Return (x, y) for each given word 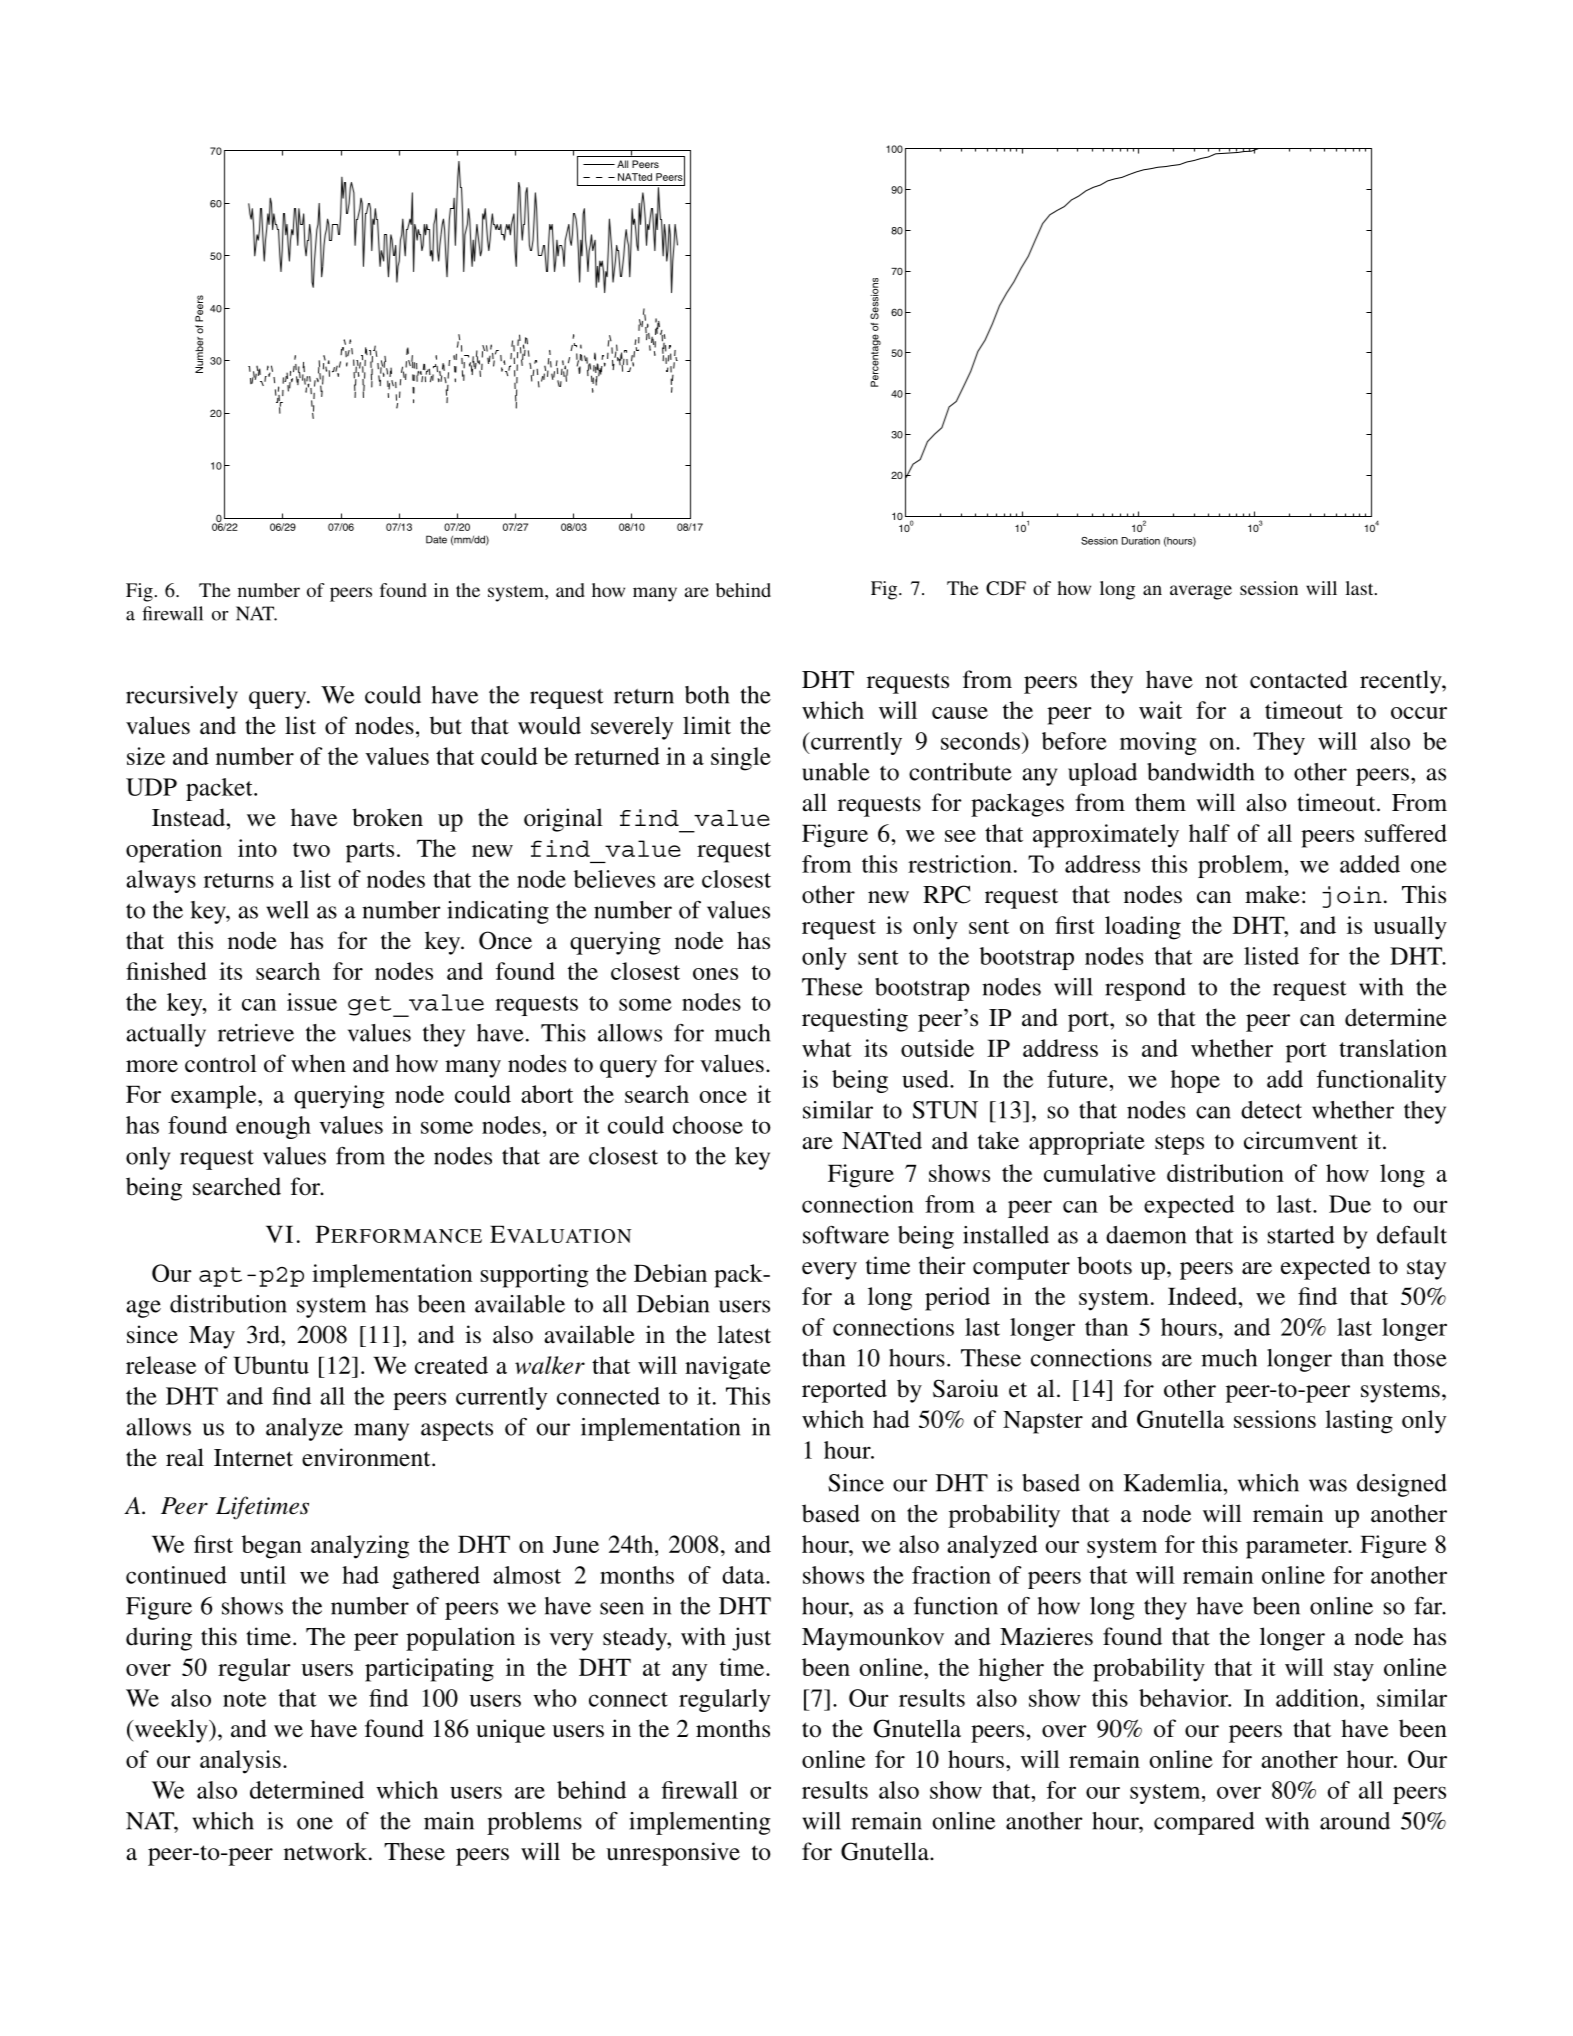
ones (715, 974)
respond (1145, 989)
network (327, 1851)
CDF (1006, 588)
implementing (700, 1823)
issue (312, 1002)
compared (1204, 1823)
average (1201, 592)
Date (436, 539)
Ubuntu (271, 1365)
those (1420, 1358)
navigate (728, 1368)
